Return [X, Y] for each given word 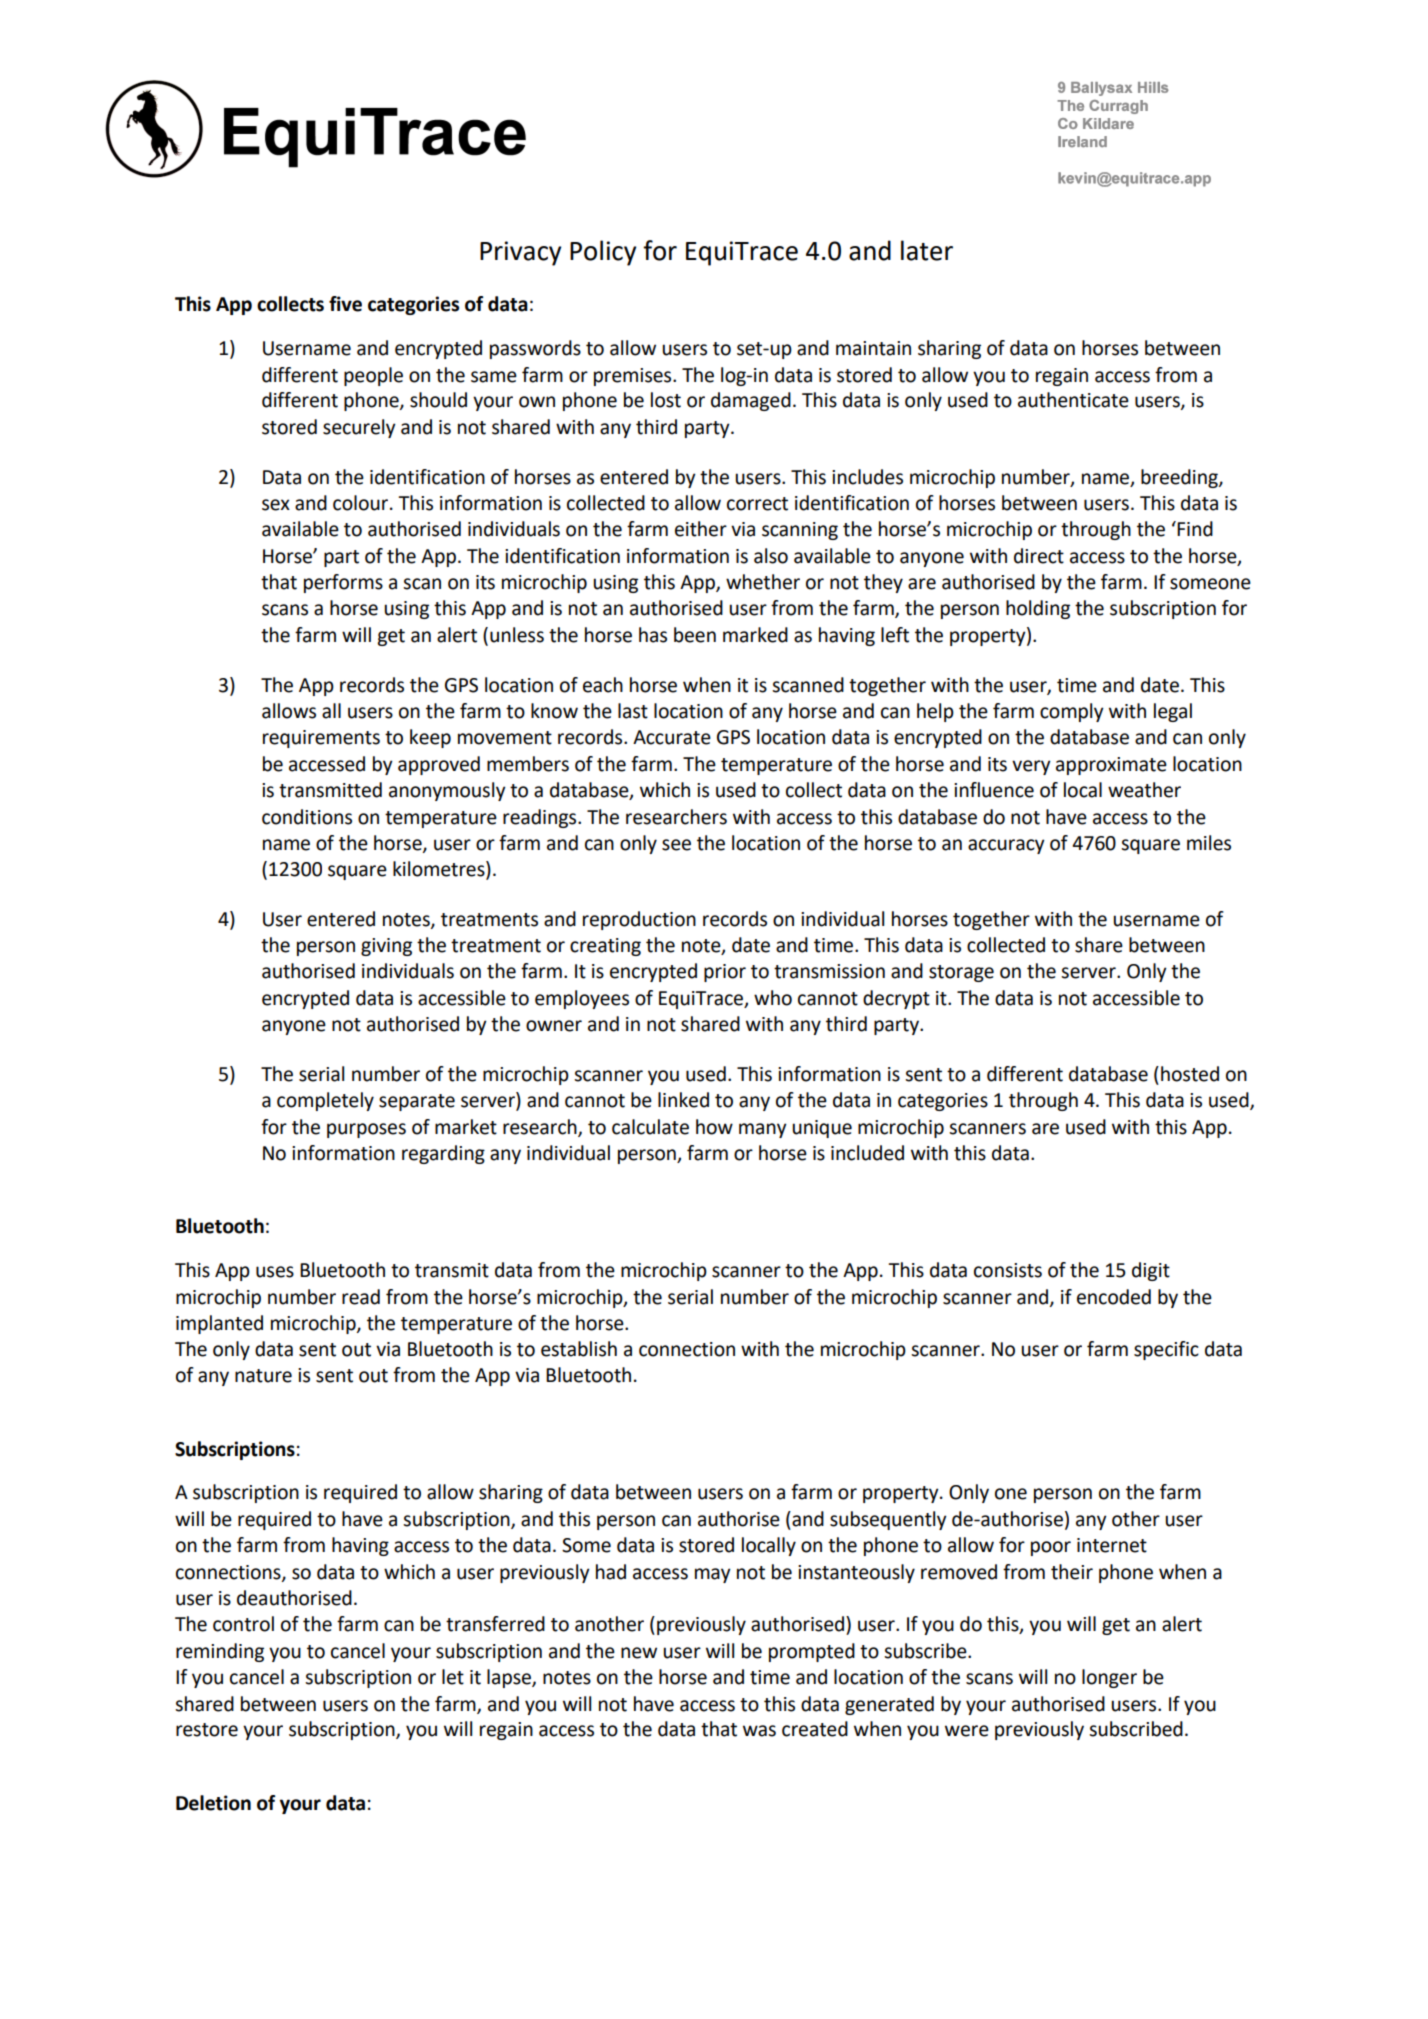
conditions [307, 817]
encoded [1114, 1297]
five [345, 304]
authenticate [1073, 400]
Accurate [672, 737]
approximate [1111, 766]
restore [207, 1730]
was [759, 1731]
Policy [603, 253]
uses [275, 1272]
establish [579, 1349]
